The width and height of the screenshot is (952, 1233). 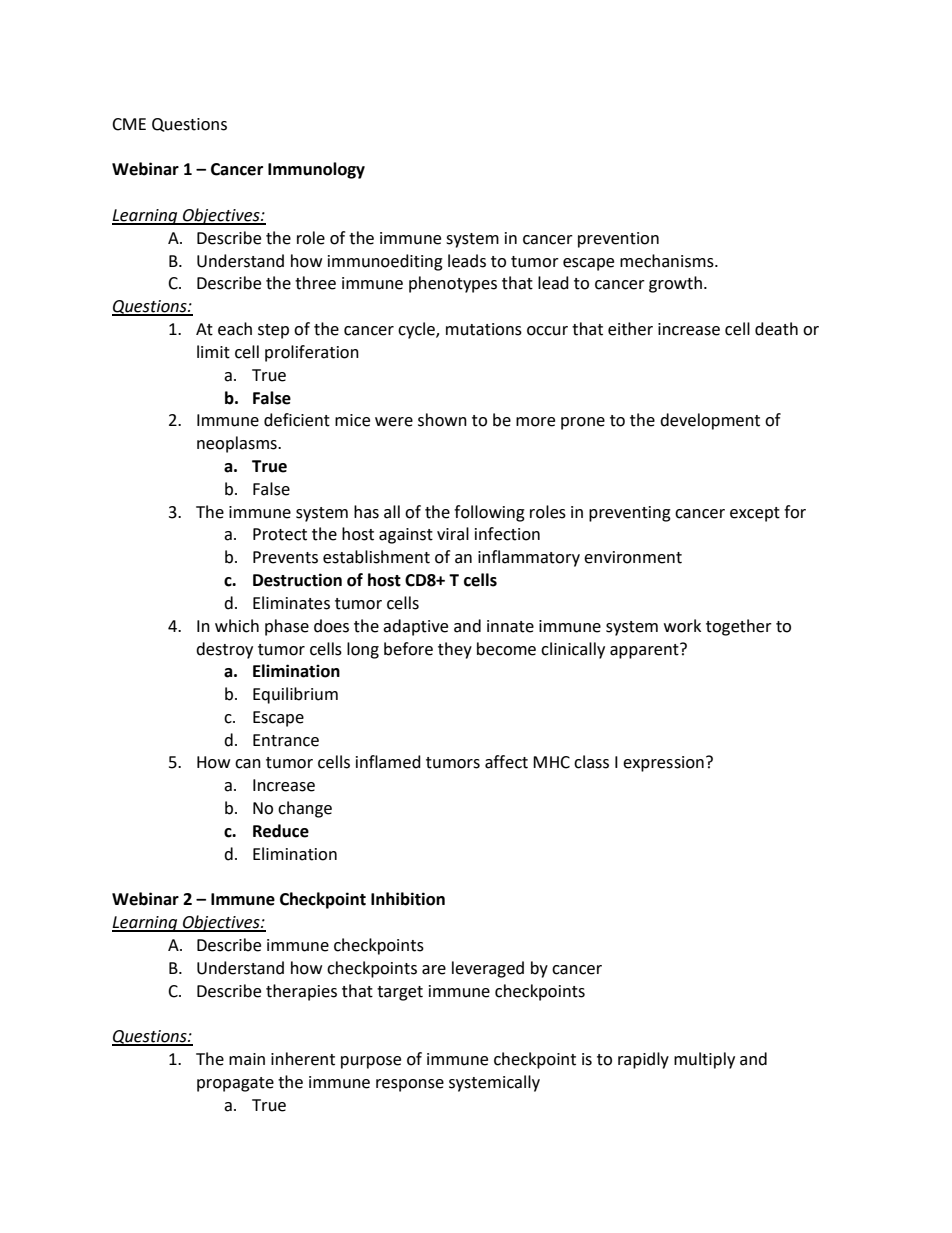 What do you see at coordinates (410, 1085) in the screenshot?
I see `response` at bounding box center [410, 1085].
